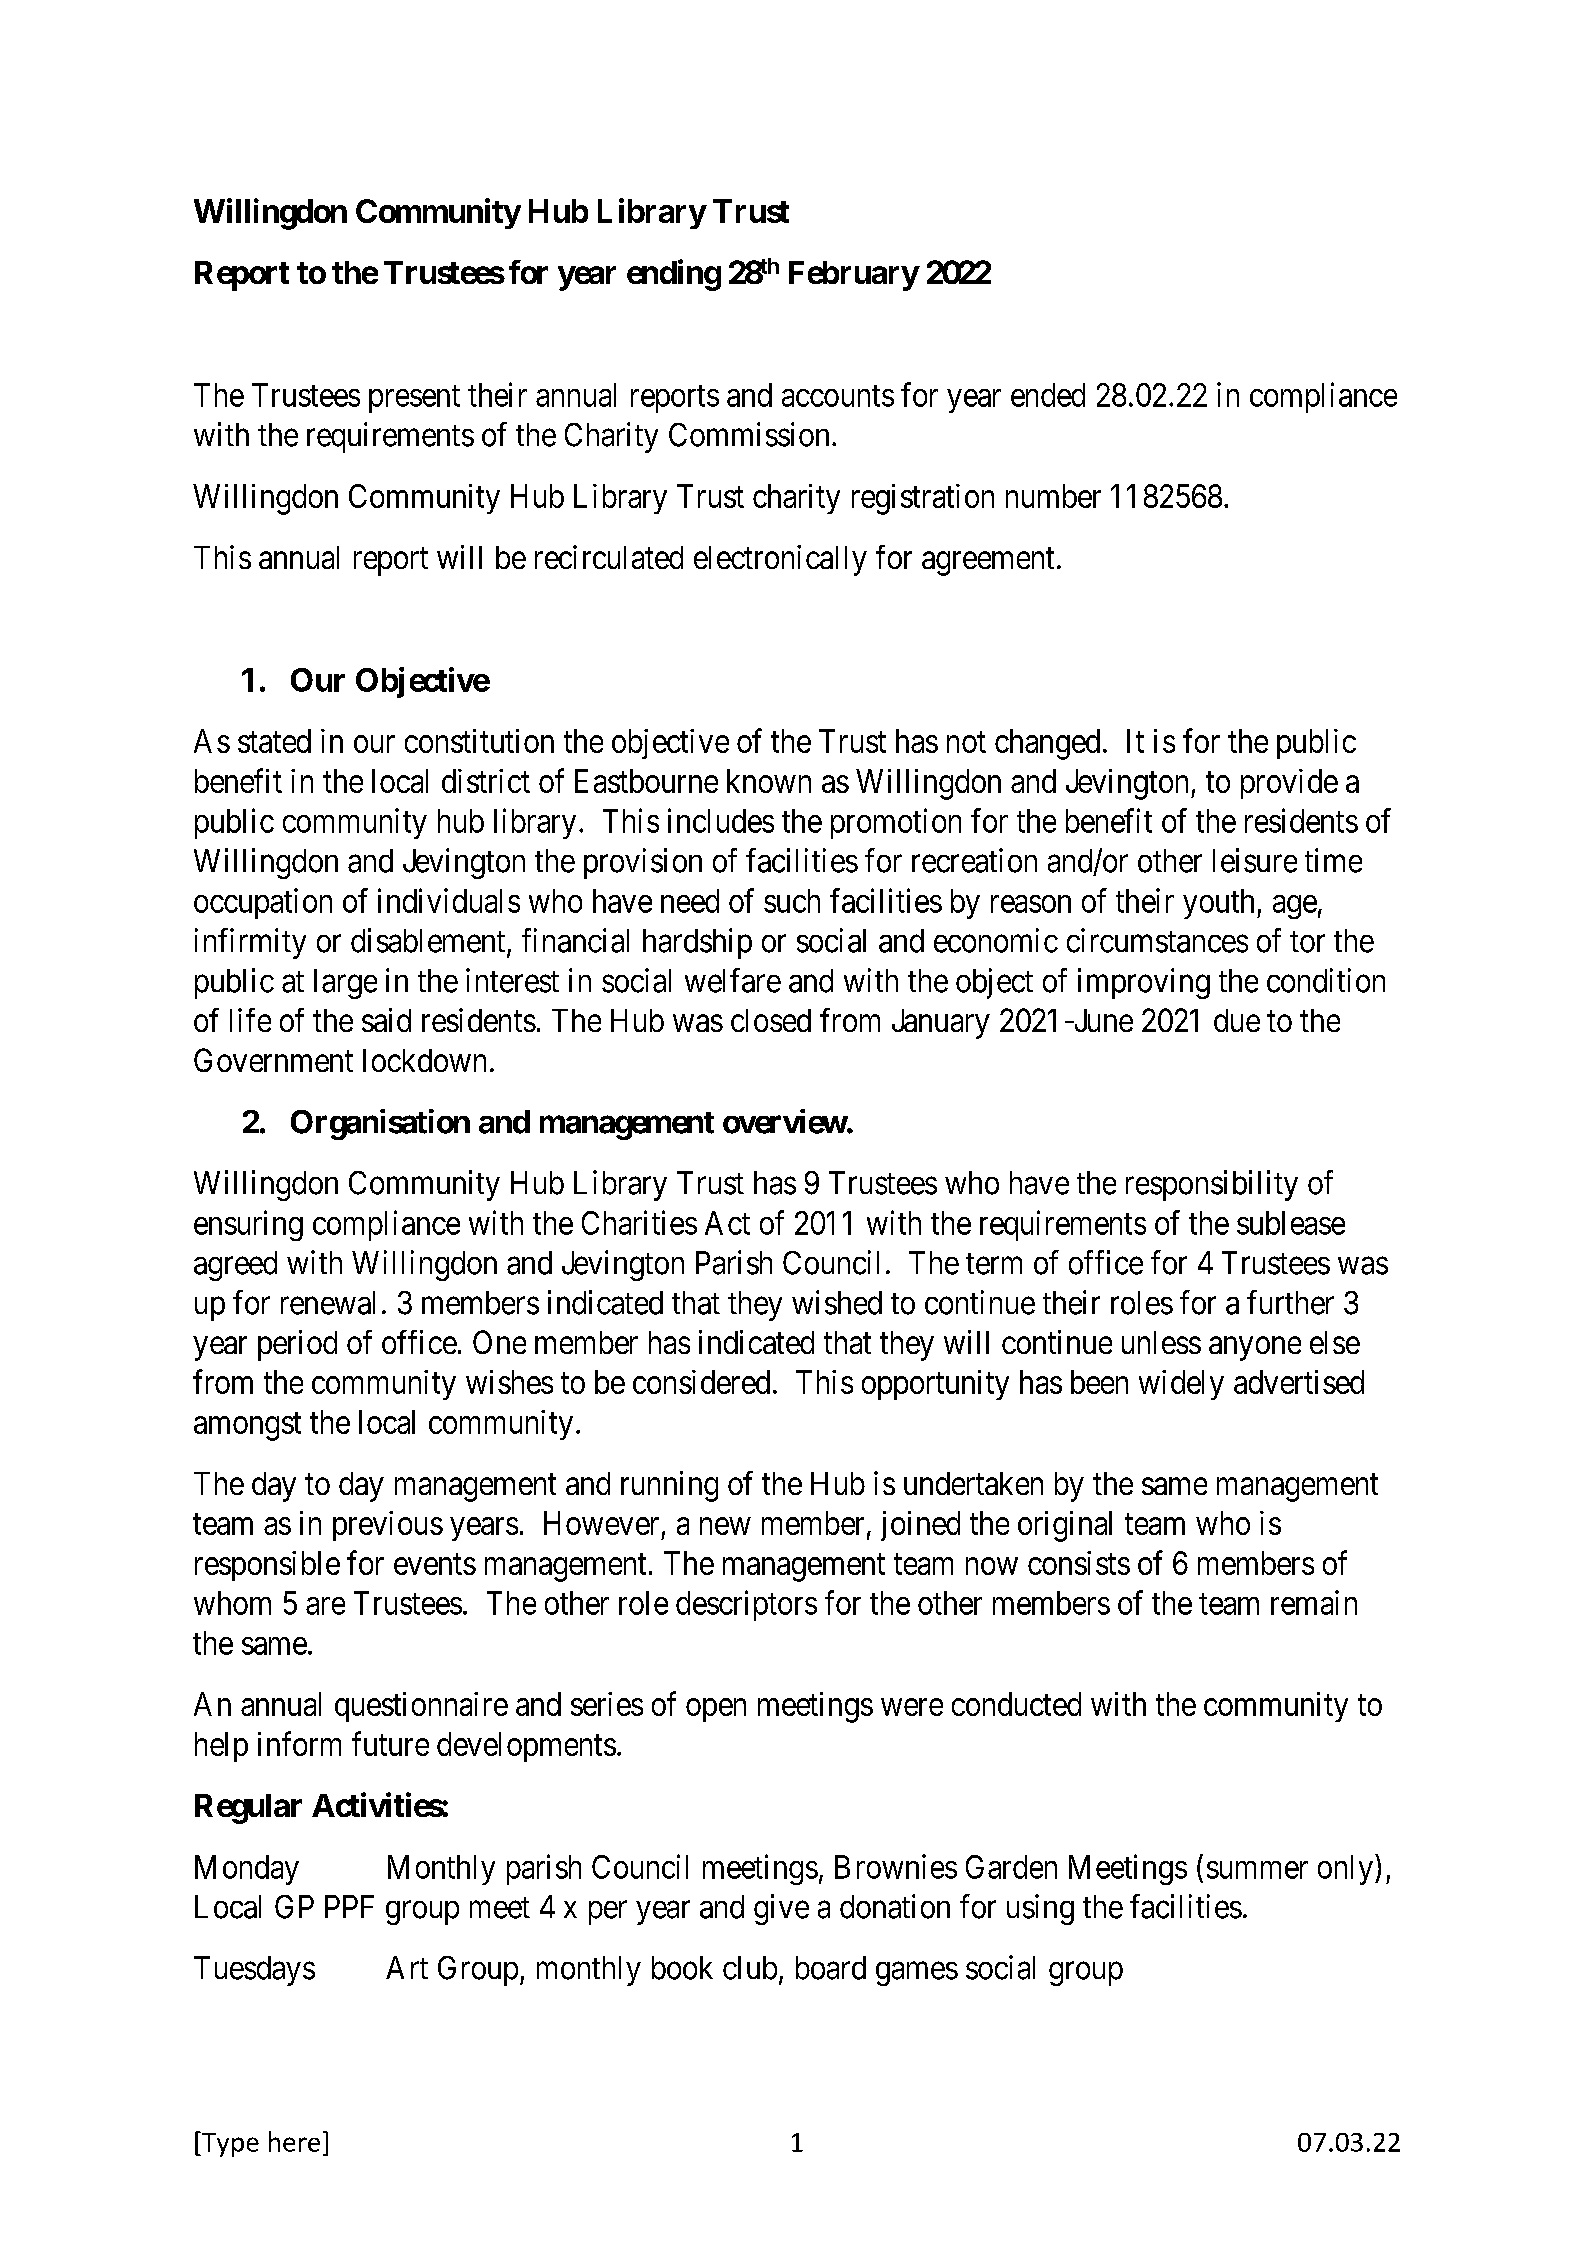 This screenshot has height=2254, width=1594. What do you see at coordinates (1048, 395) in the screenshot?
I see `ended` at bounding box center [1048, 395].
